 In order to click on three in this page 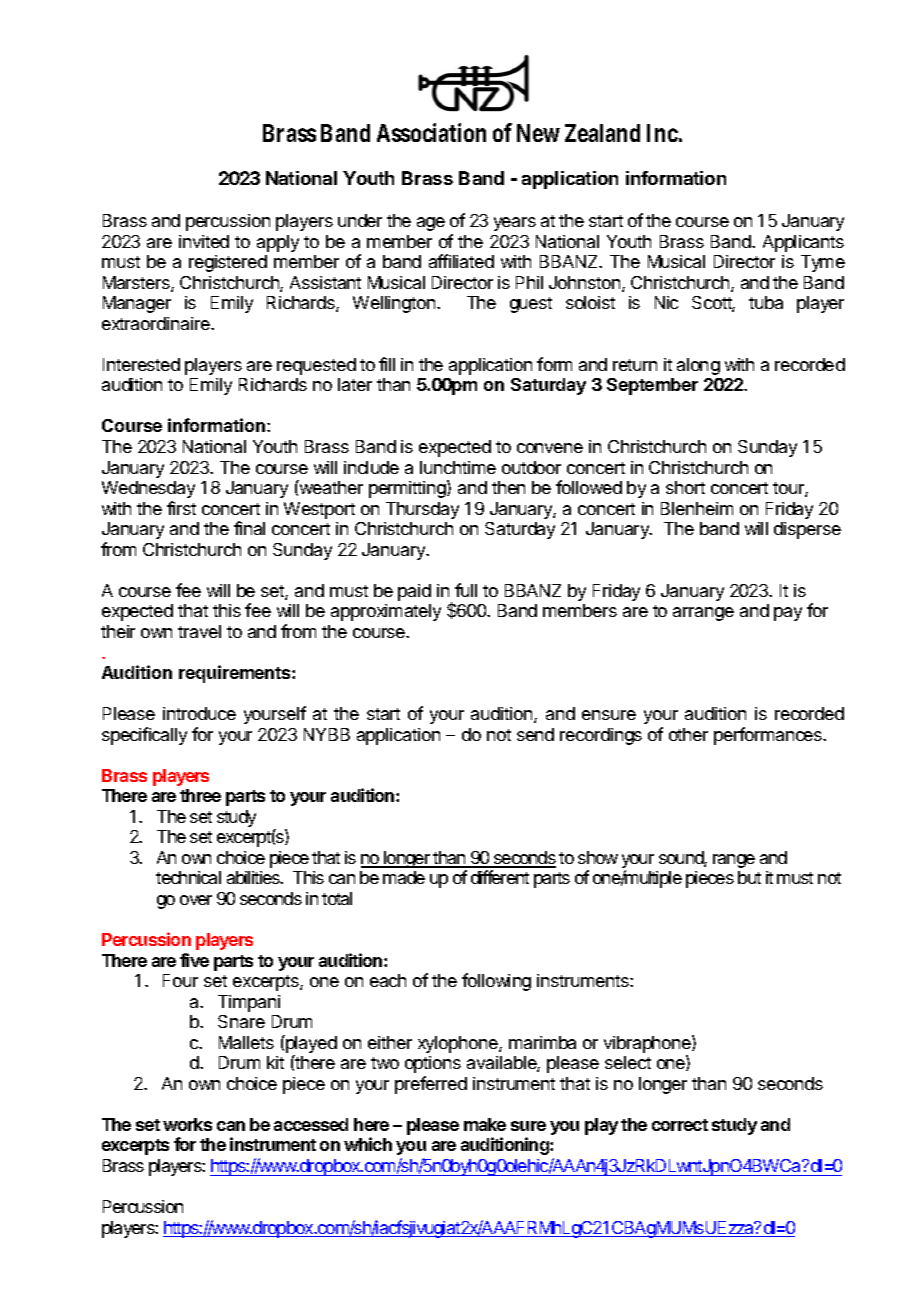, I will do `click(200, 795)`.
